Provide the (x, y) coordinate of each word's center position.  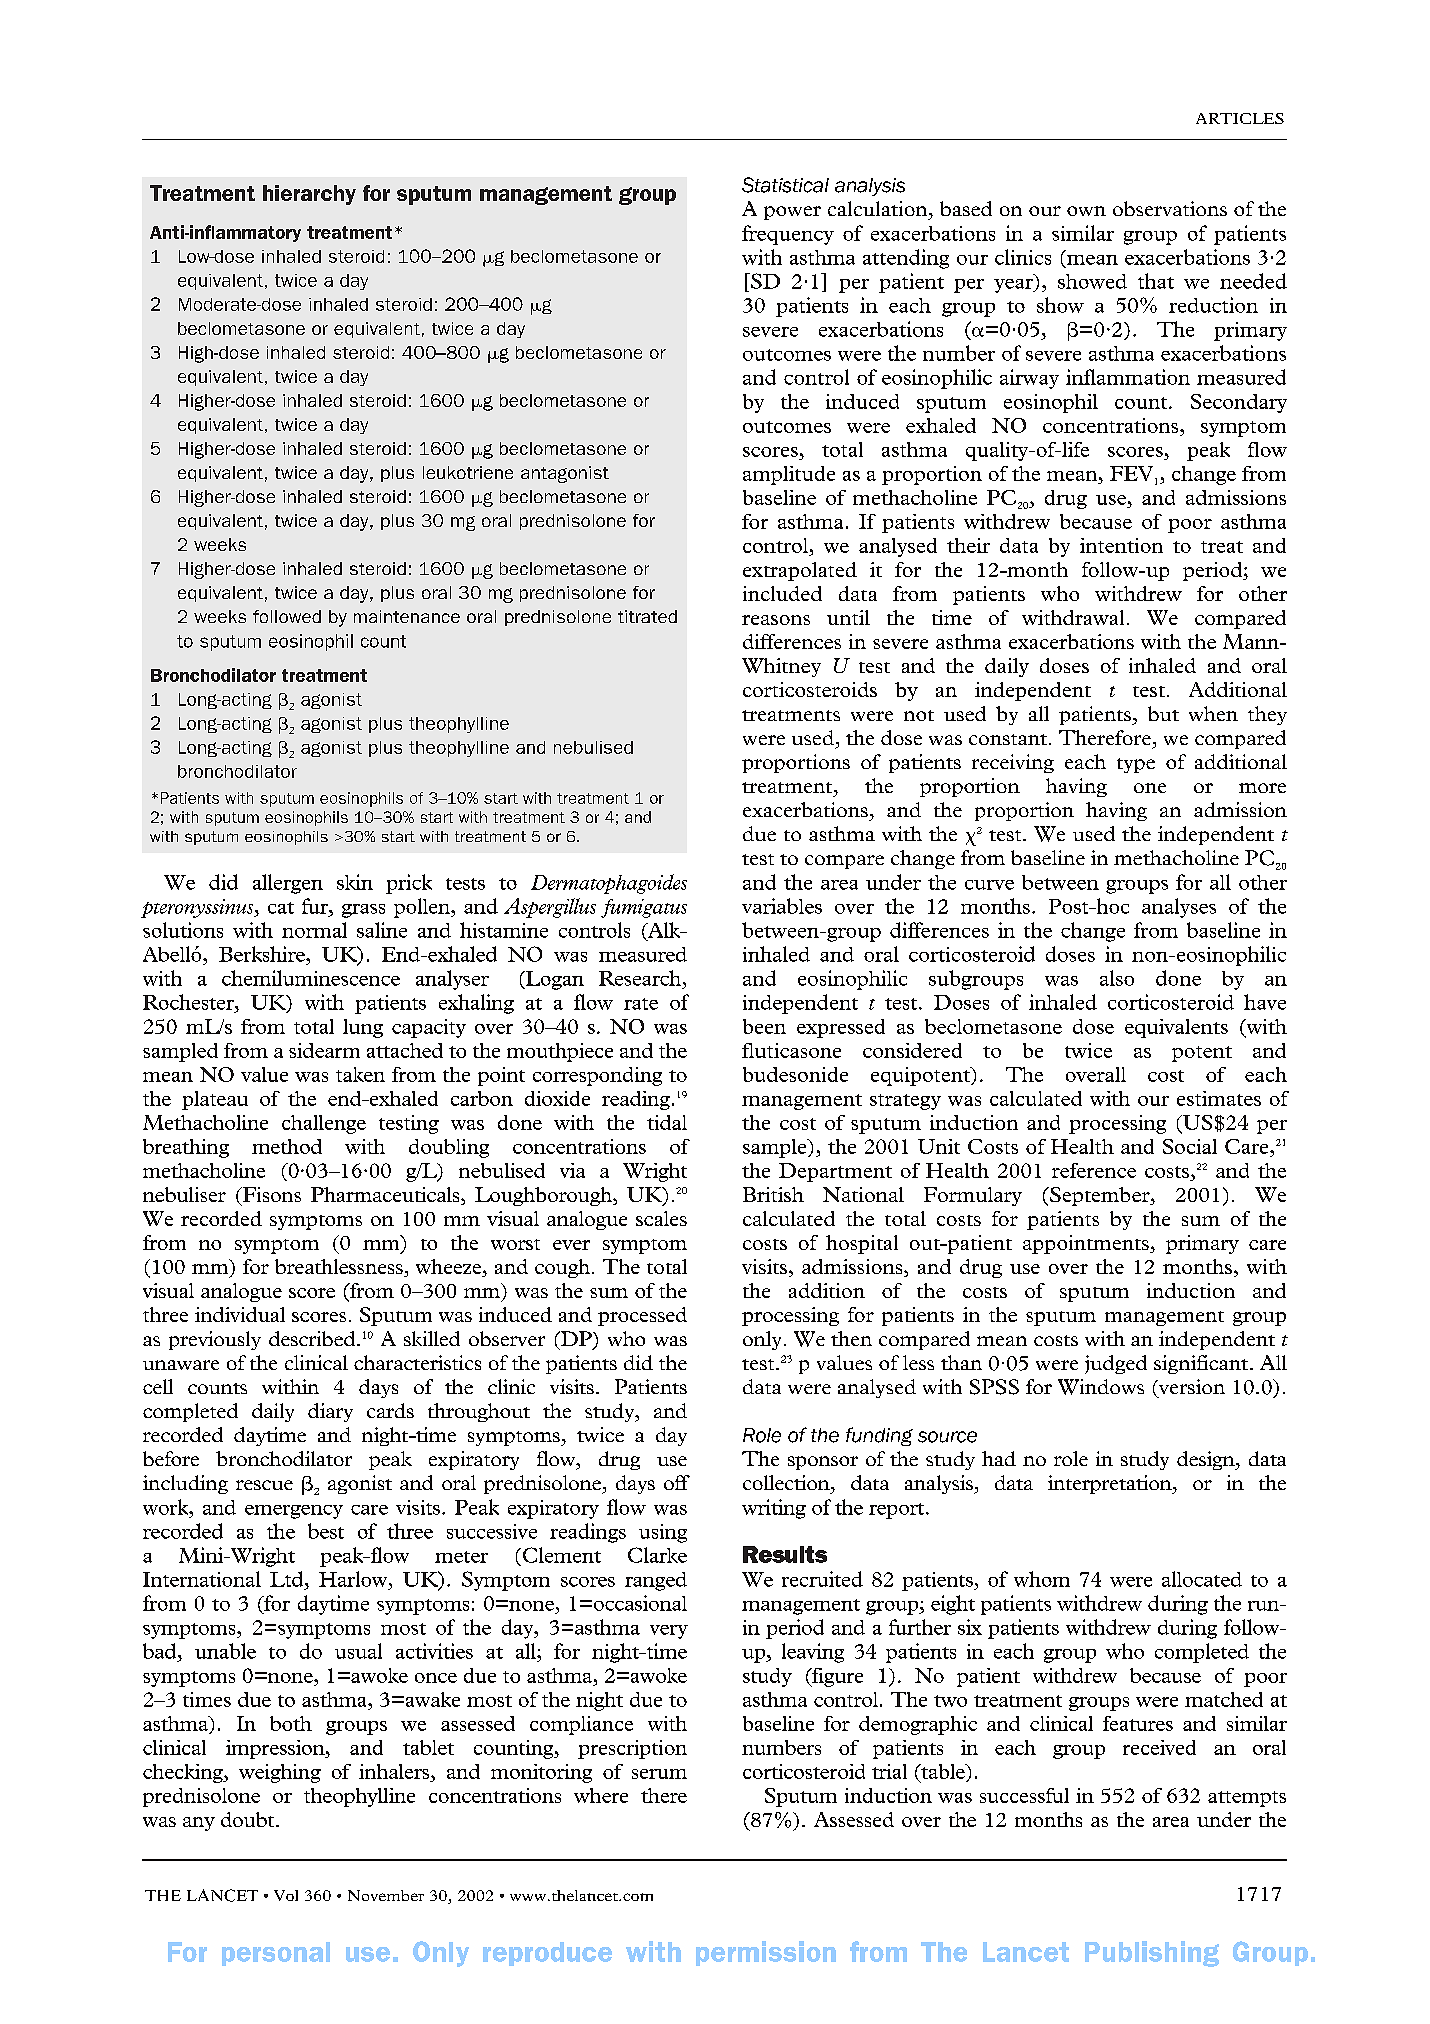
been (764, 1026)
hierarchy (309, 195)
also (1117, 978)
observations (1170, 208)
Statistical (785, 185)
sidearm (324, 1050)
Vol (286, 1895)
